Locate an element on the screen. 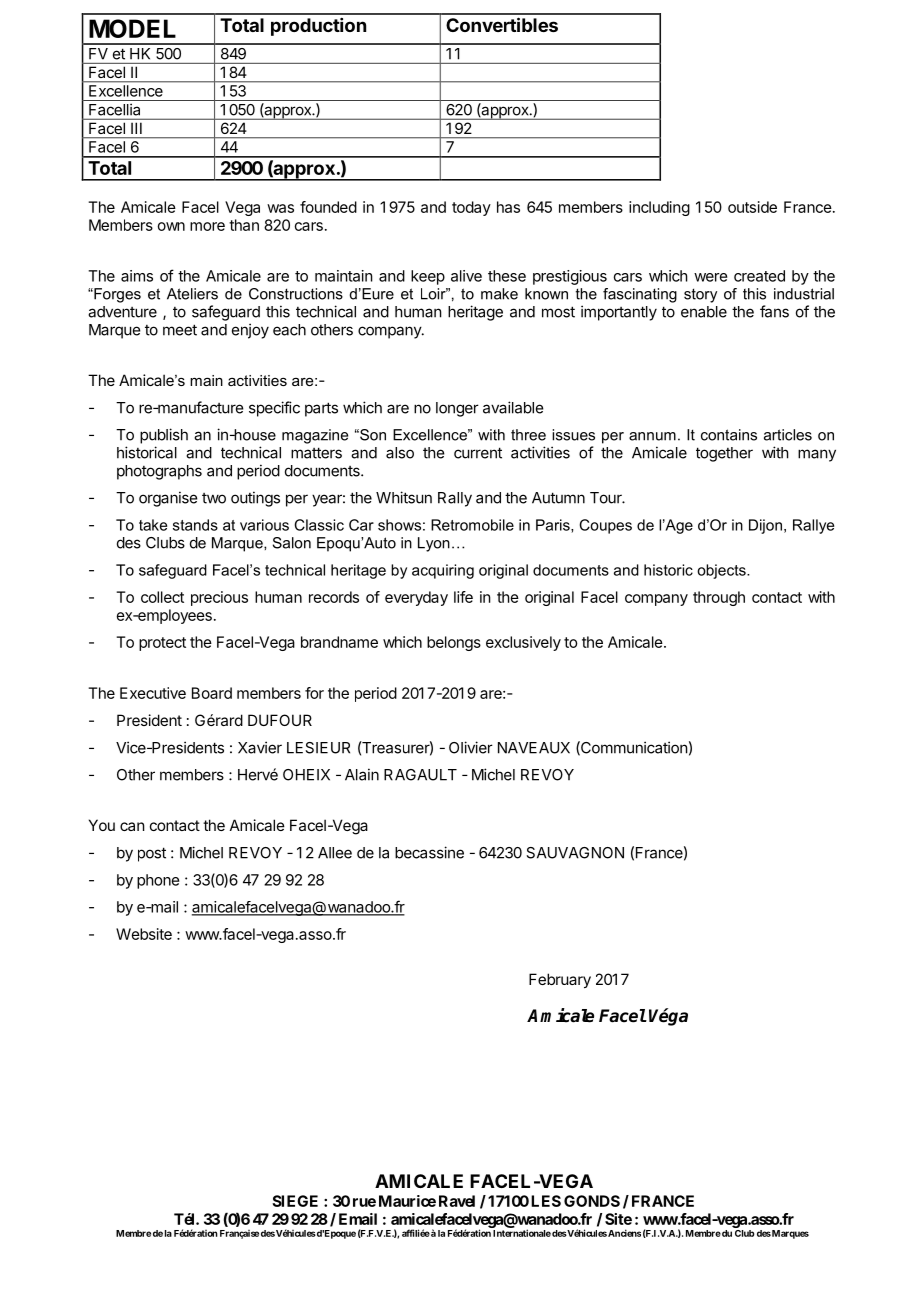 The height and width of the screenshot is (1308, 924). February is located at coordinates (560, 980).
